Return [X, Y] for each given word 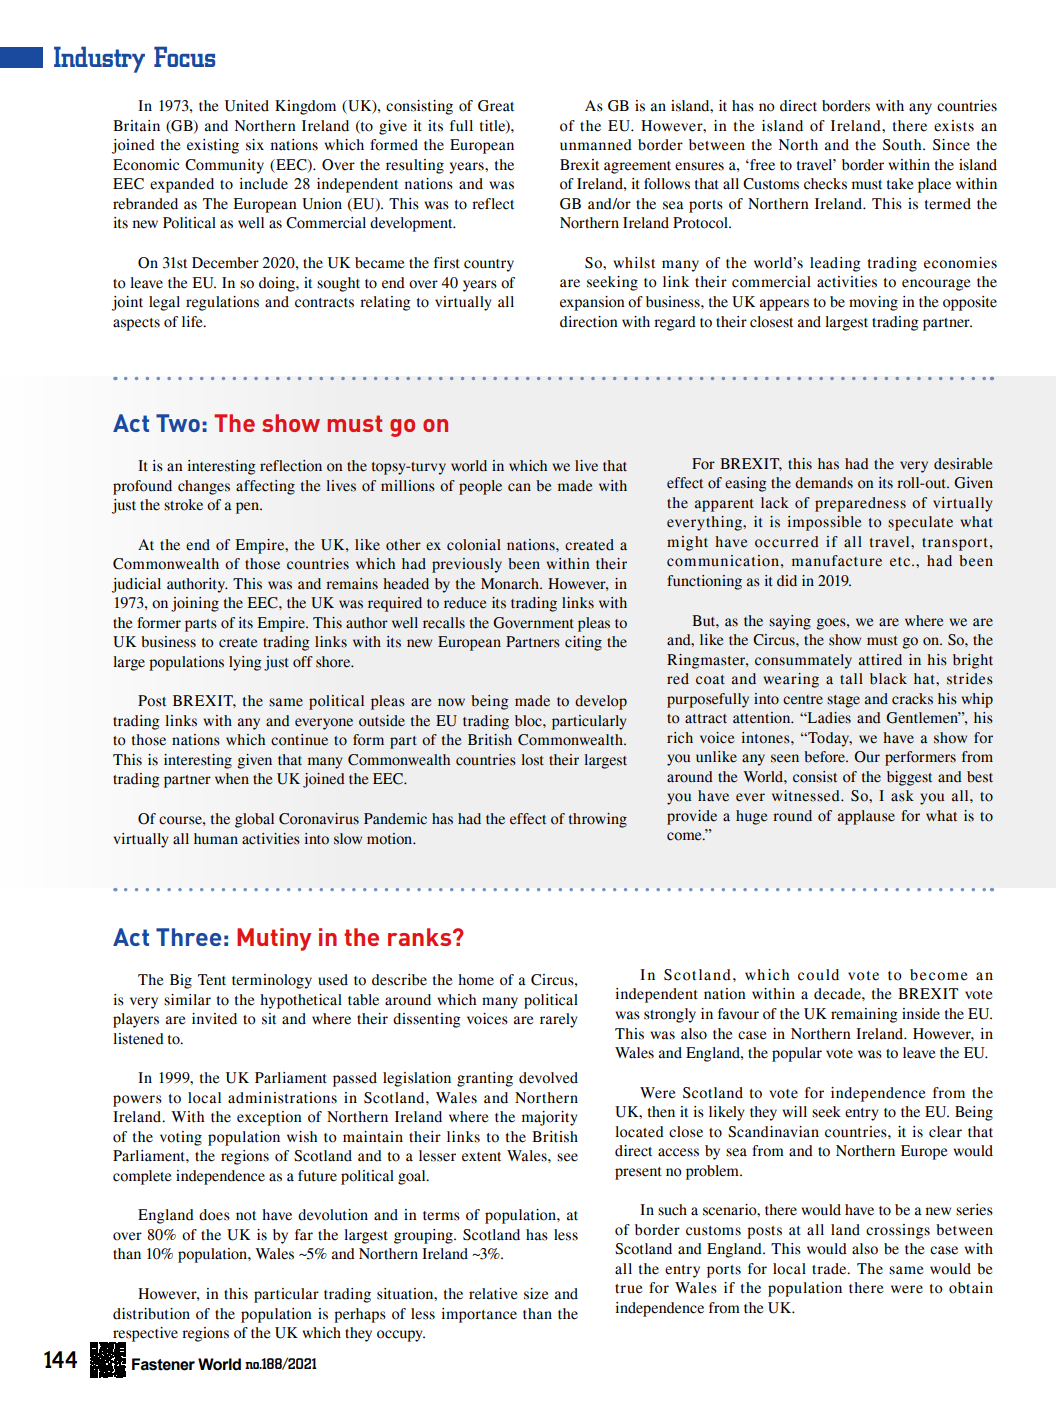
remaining [864, 1015]
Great [496, 106]
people [480, 487]
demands [824, 483]
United [247, 106]
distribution [151, 1314]
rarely [559, 1020]
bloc [529, 721]
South [903, 145]
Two [178, 423]
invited [214, 1019]
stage [843, 701]
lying [245, 663]
